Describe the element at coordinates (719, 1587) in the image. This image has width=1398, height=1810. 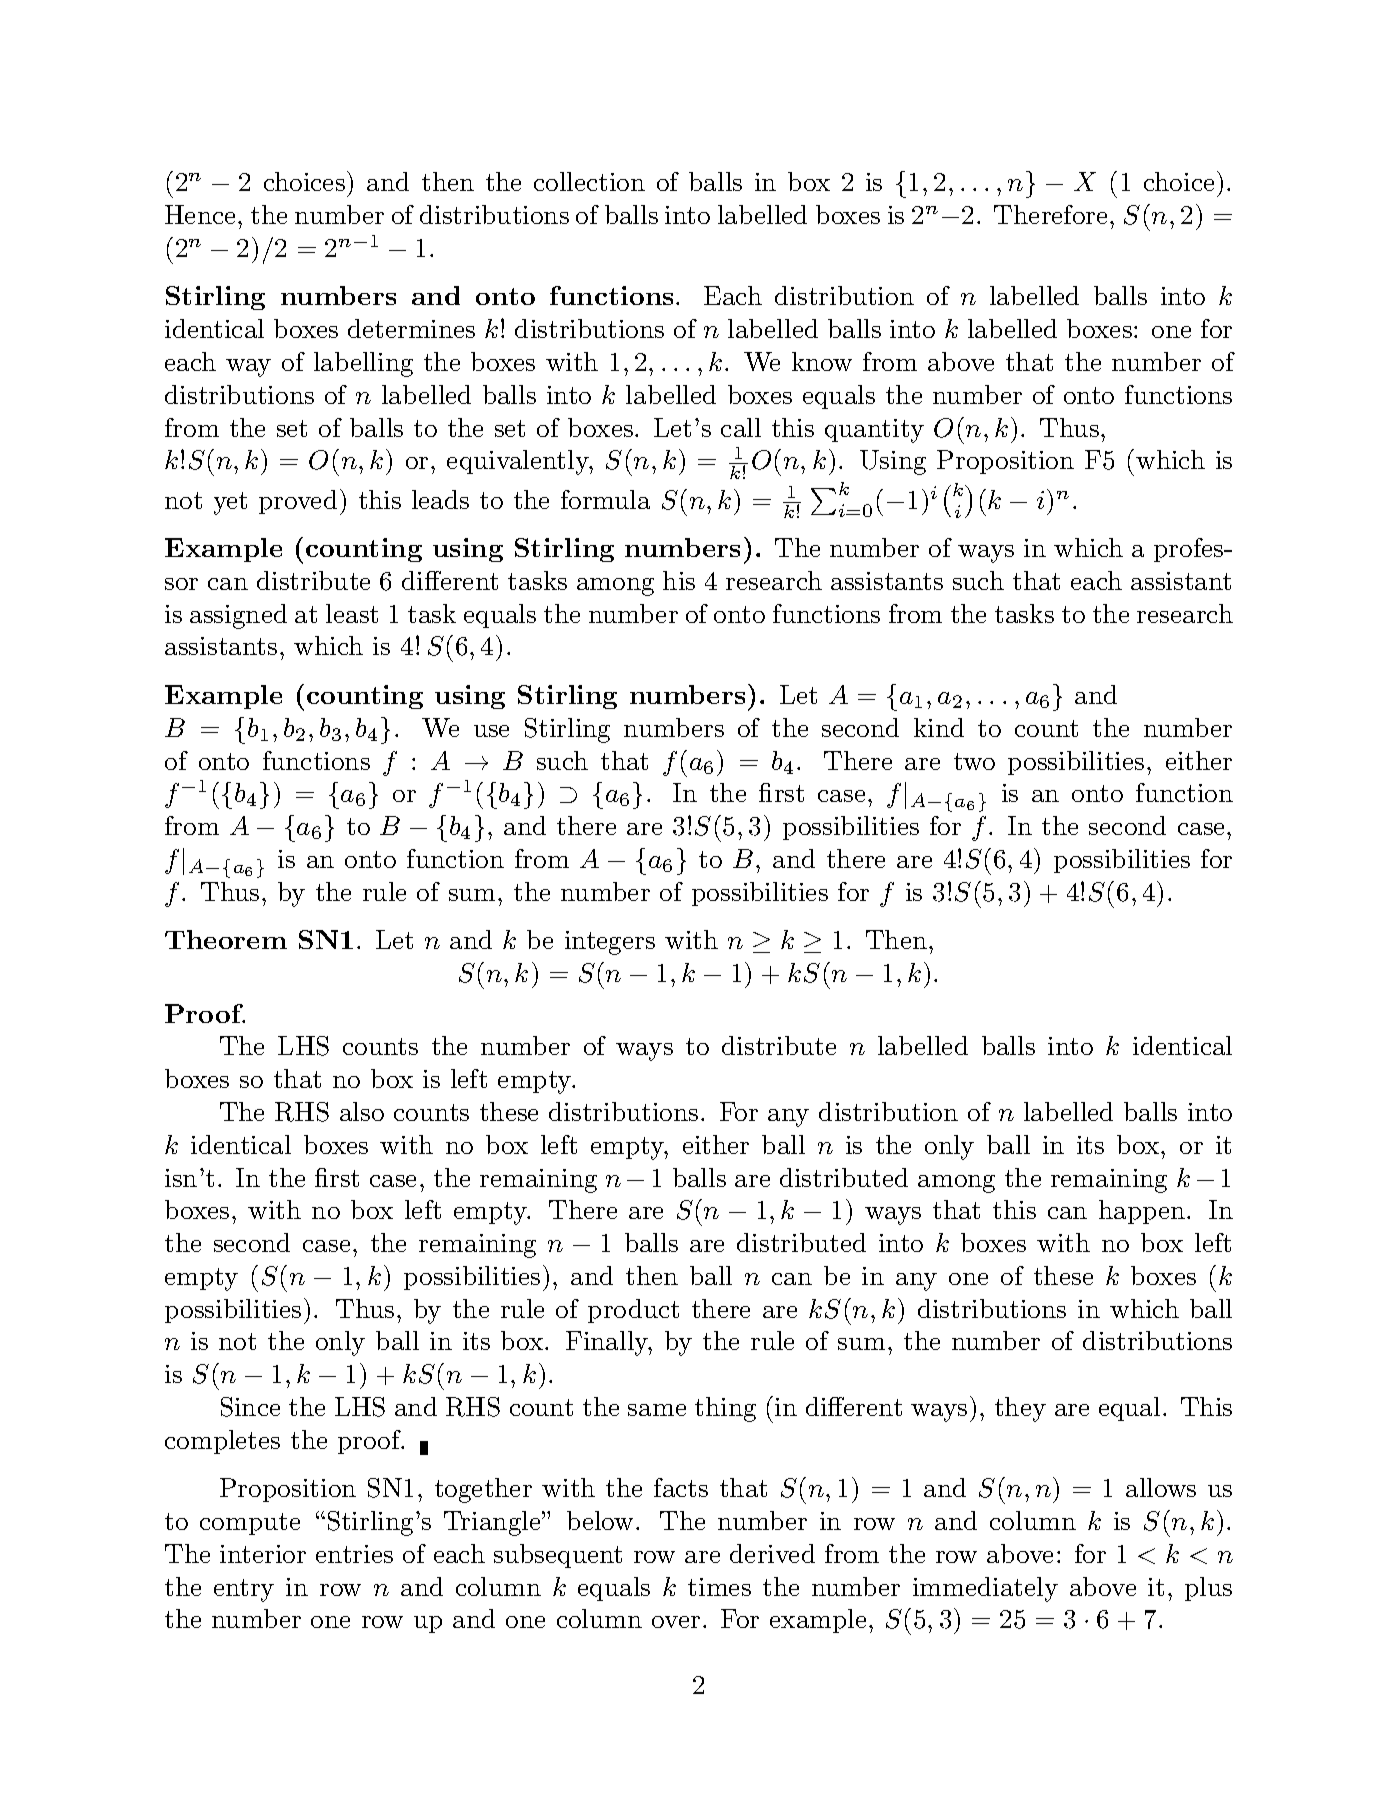
I see `times` at that location.
